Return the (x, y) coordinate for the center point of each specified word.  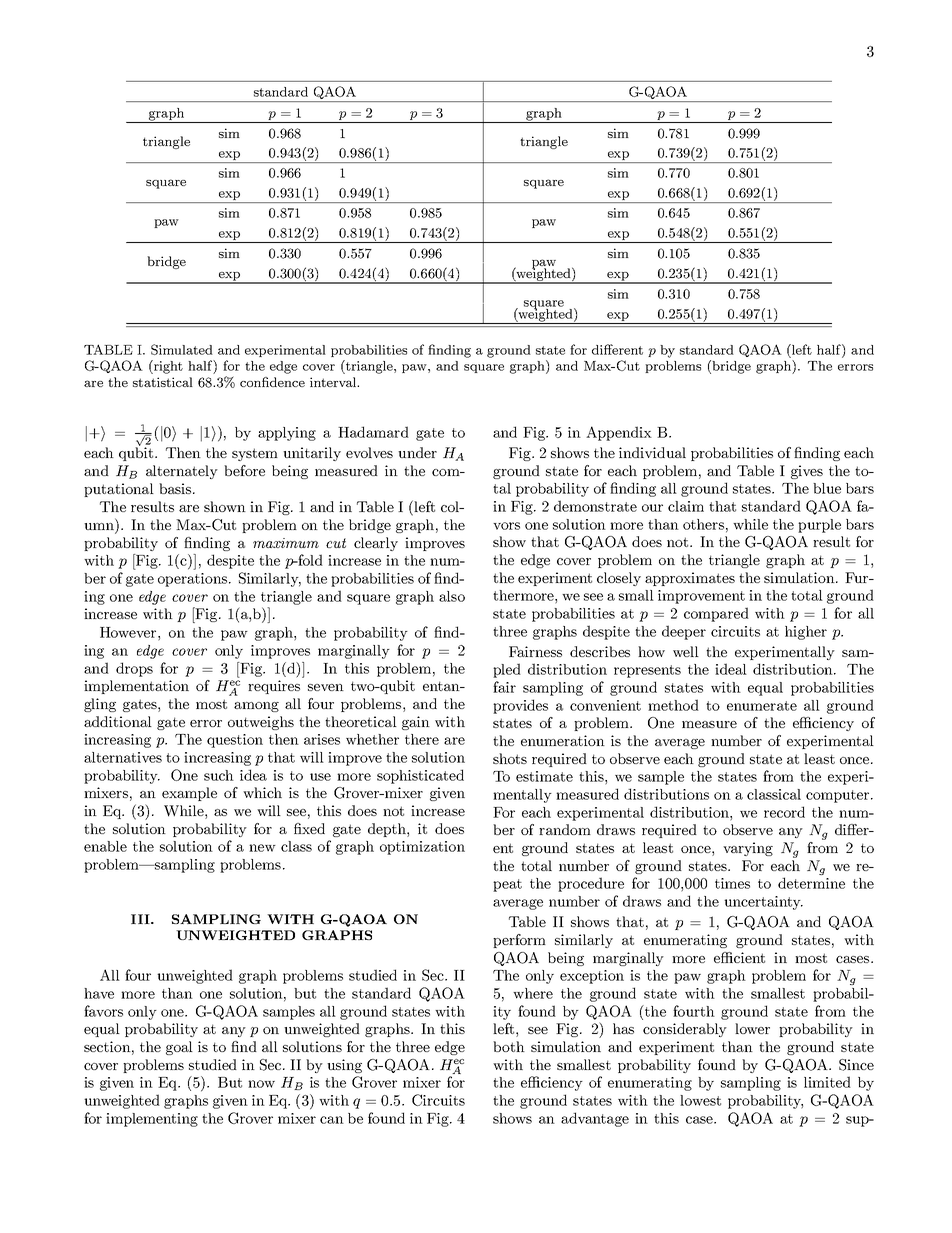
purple (819, 526)
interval (334, 382)
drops (134, 669)
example (189, 794)
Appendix (619, 433)
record (784, 812)
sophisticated (420, 776)
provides (520, 706)
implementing (152, 1120)
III (141, 919)
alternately (182, 472)
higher (806, 633)
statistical (163, 382)
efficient (739, 957)
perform (519, 941)
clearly (376, 544)
